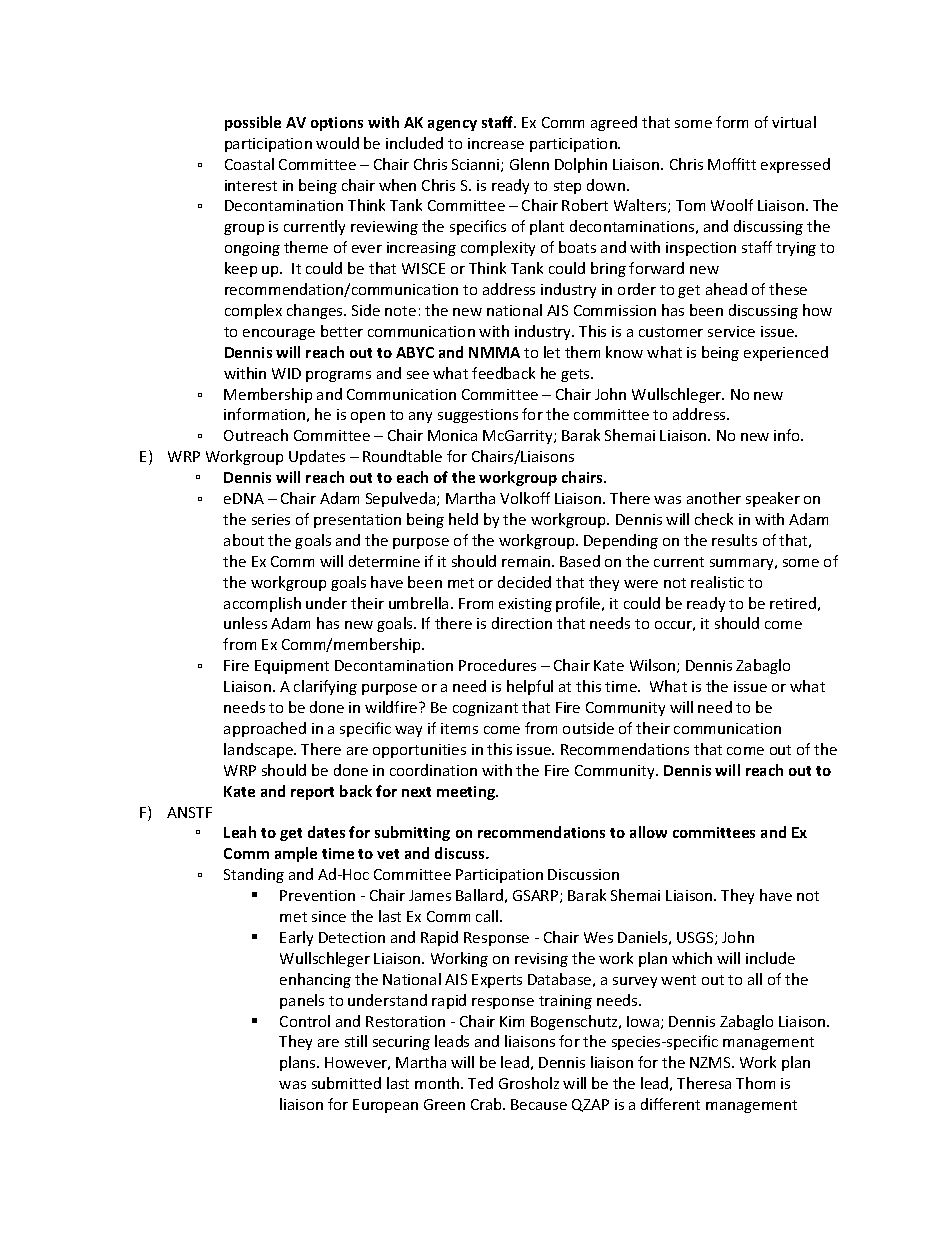 The width and height of the screenshot is (952, 1233). What do you see at coordinates (337, 143) in the screenshot?
I see `would` at bounding box center [337, 143].
